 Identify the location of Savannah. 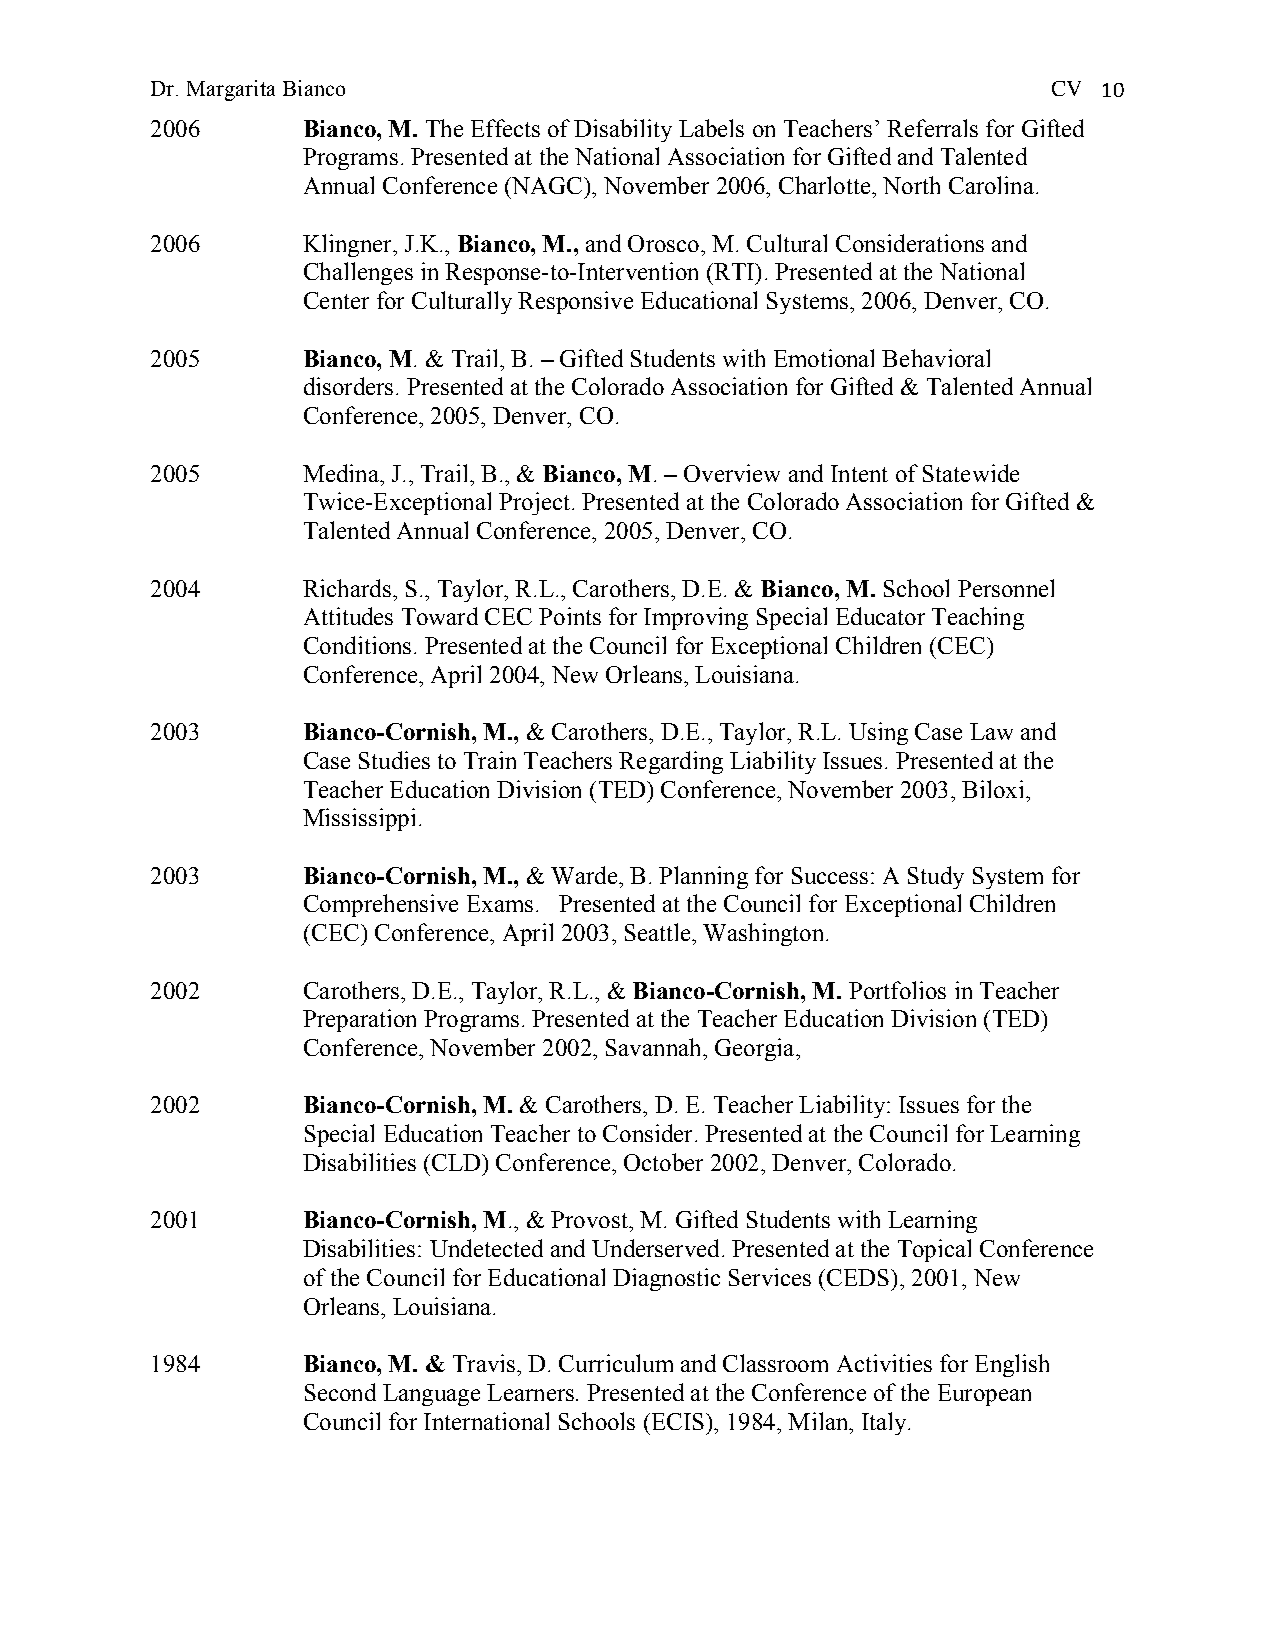
(655, 1047).
